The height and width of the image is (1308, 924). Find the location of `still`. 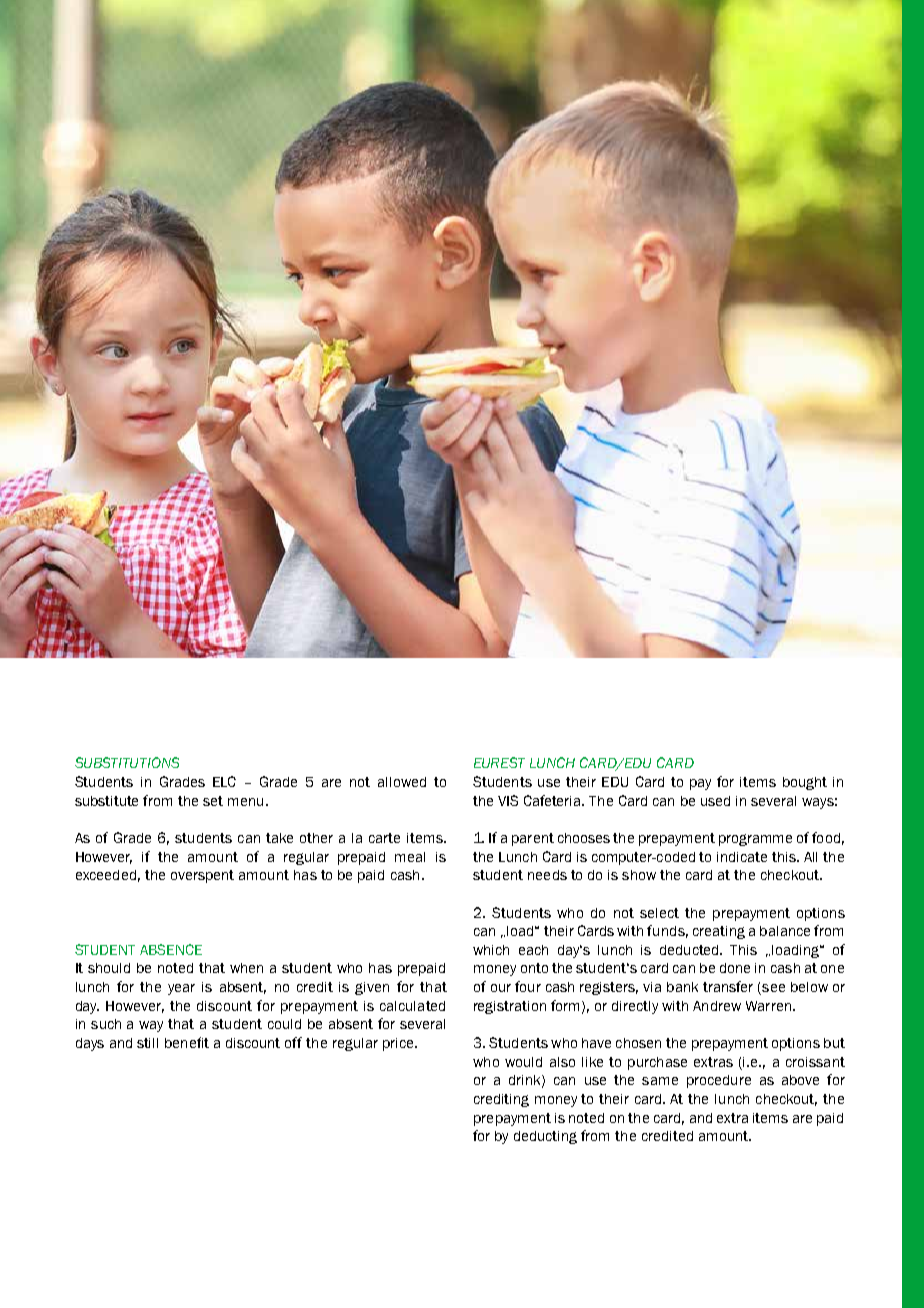

still is located at coordinates (147, 1043).
